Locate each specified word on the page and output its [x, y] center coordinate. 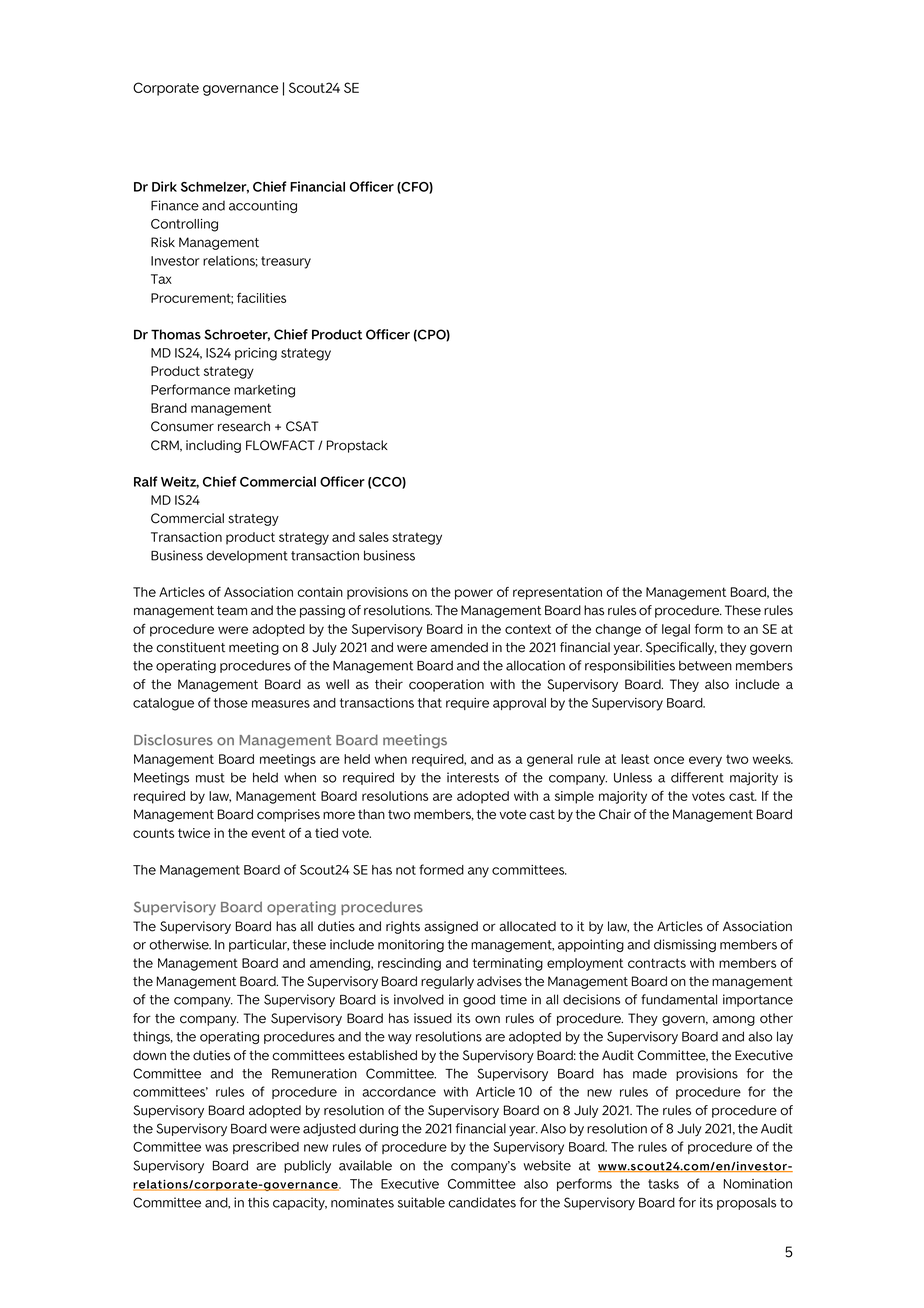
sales [374, 537]
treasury [286, 262]
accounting [263, 206]
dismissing [685, 945]
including [213, 446]
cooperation [446, 685]
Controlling [184, 225]
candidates [482, 1202]
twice [194, 833]
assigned [451, 927]
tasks [663, 1184]
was [216, 1148]
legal [676, 630]
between [705, 665]
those [231, 703]
